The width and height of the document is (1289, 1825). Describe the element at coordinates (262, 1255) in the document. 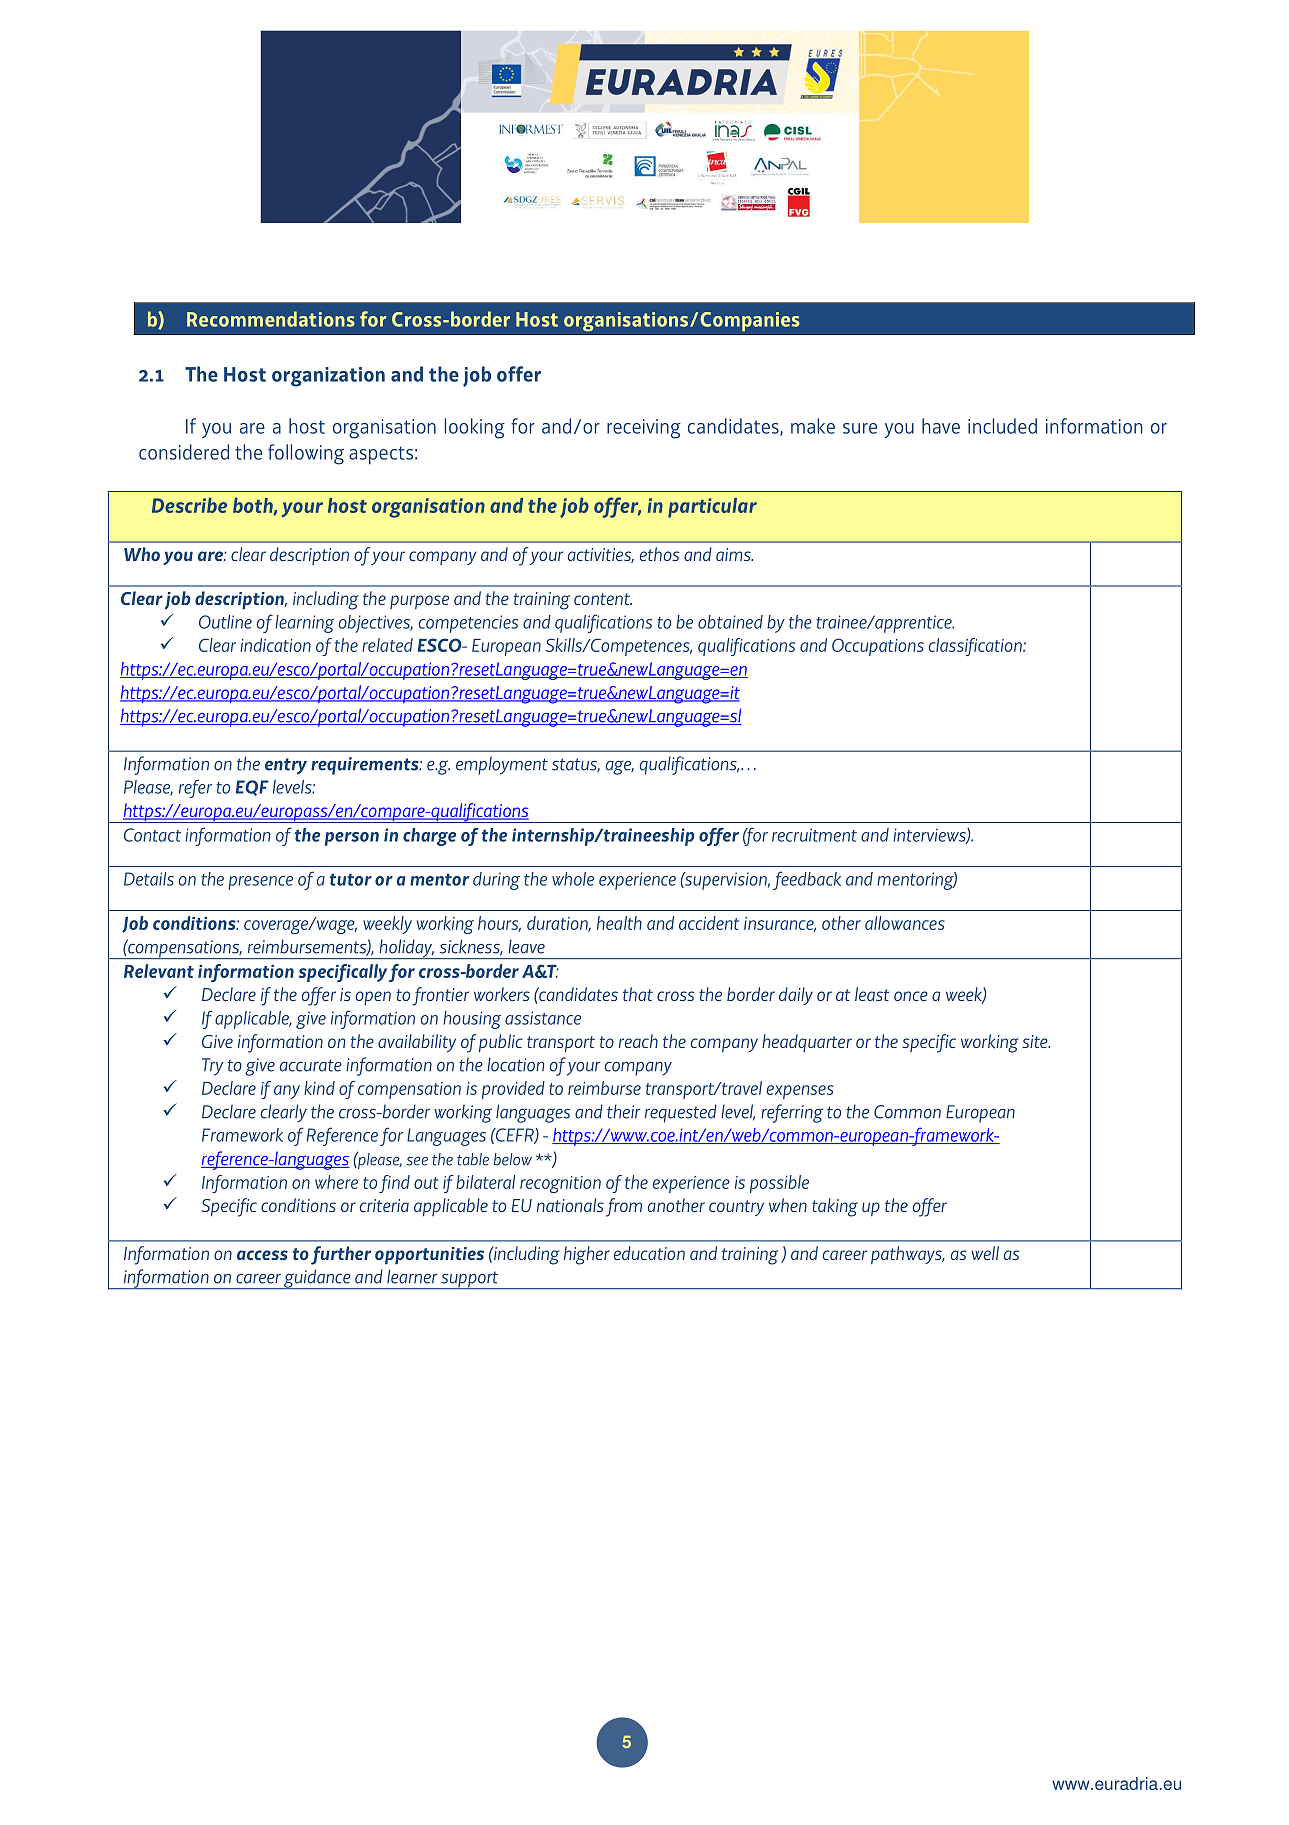

I see `access` at that location.
